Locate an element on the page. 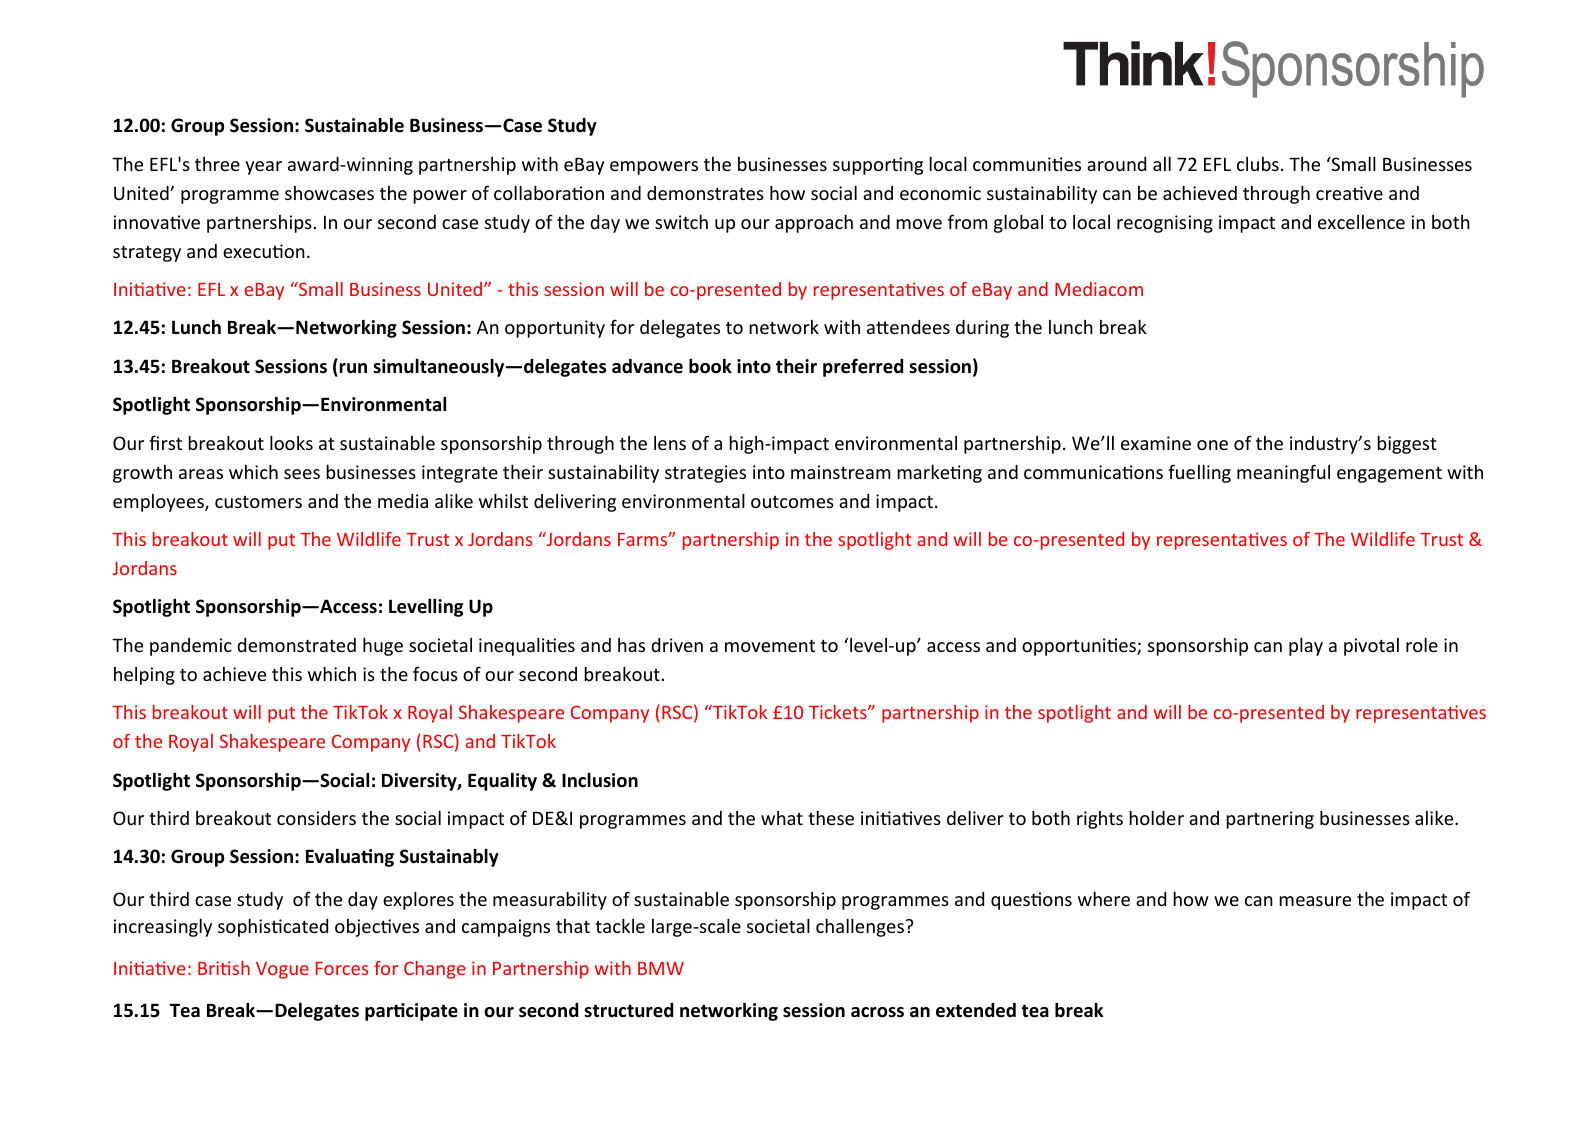 This document has width=1593, height=1126. considers is located at coordinates (316, 818).
